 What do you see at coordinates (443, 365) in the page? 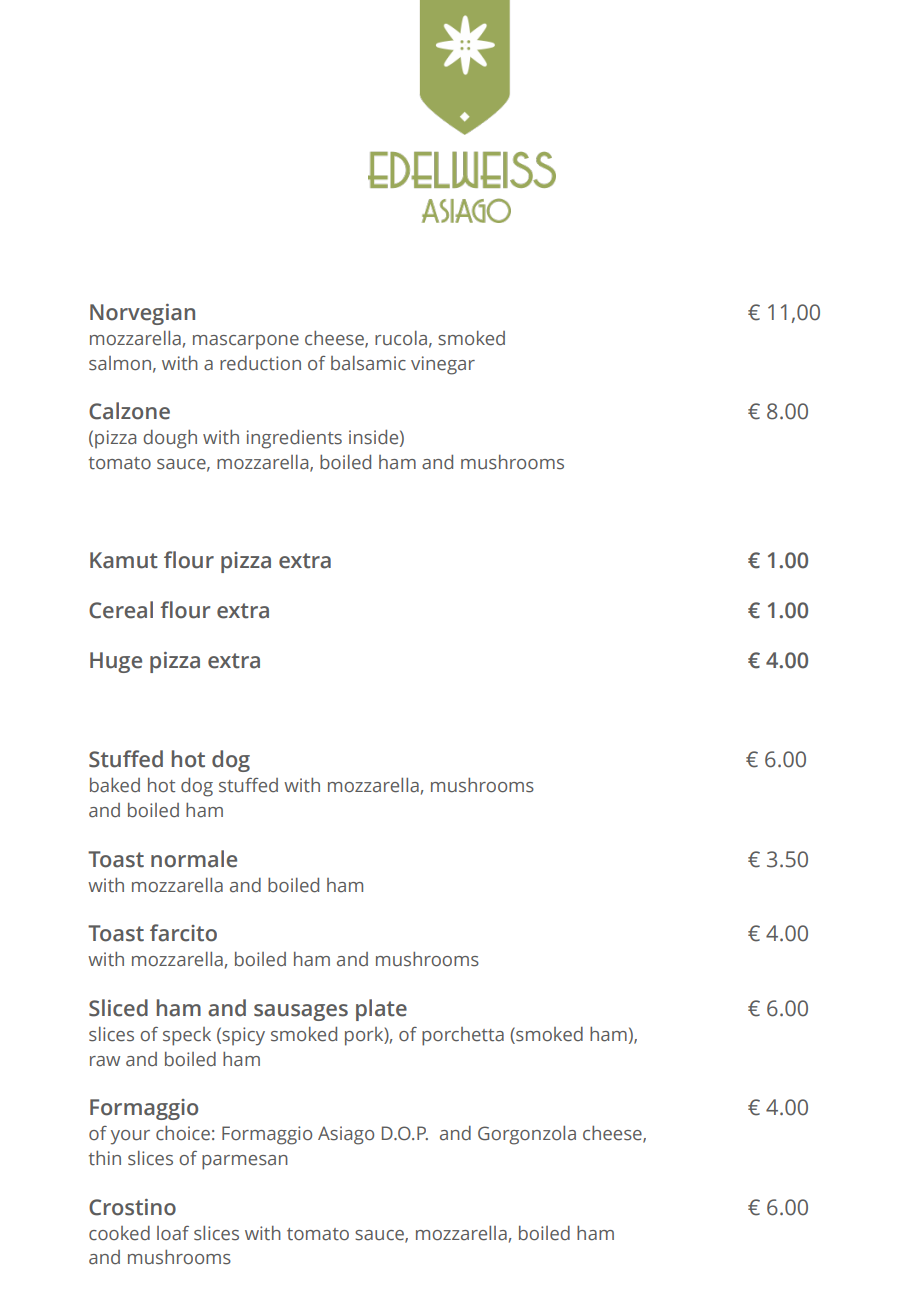
I see `vinegar` at bounding box center [443, 365].
